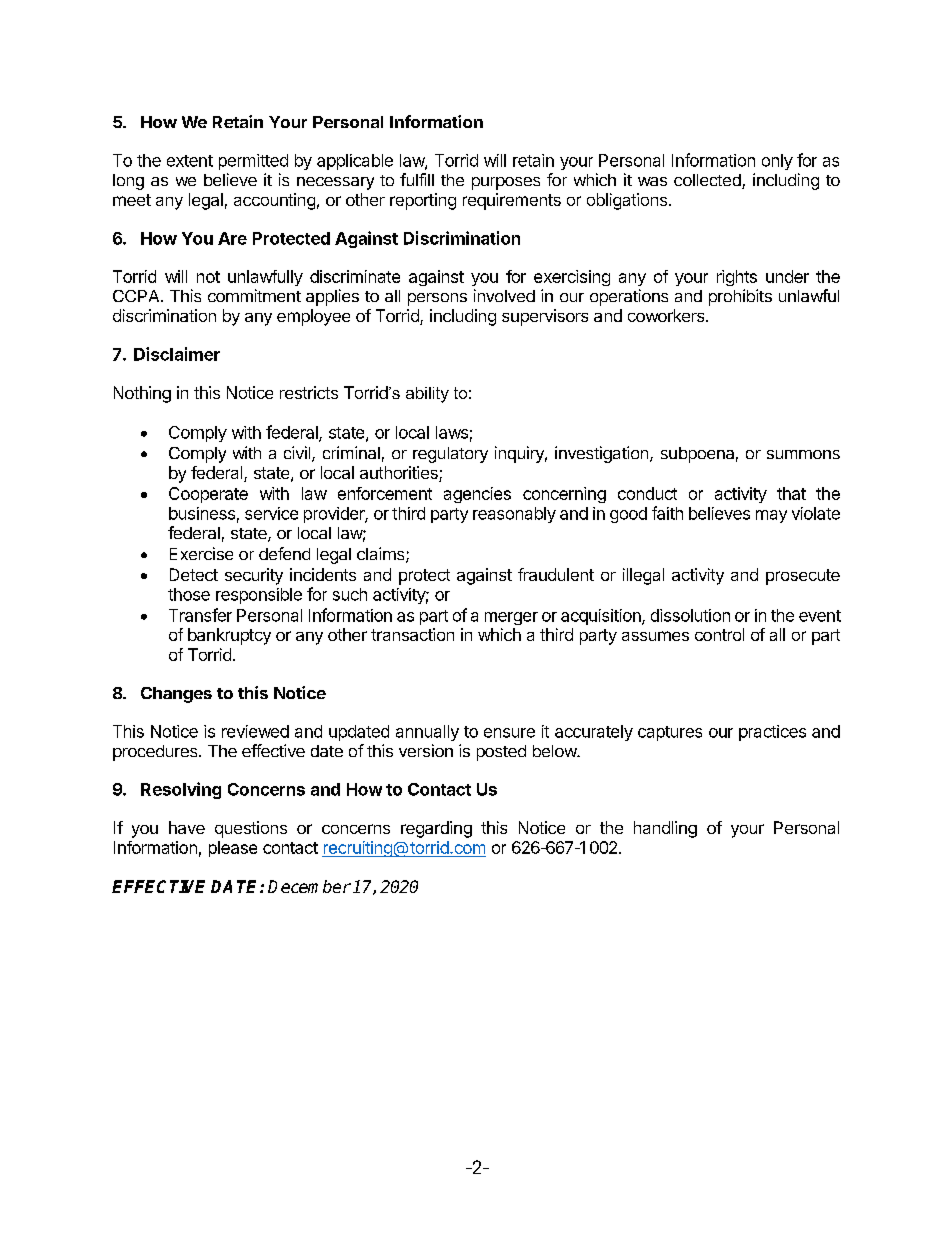 This page has height=1233, width=952. What do you see at coordinates (506, 183) in the page?
I see `purposes` at bounding box center [506, 183].
